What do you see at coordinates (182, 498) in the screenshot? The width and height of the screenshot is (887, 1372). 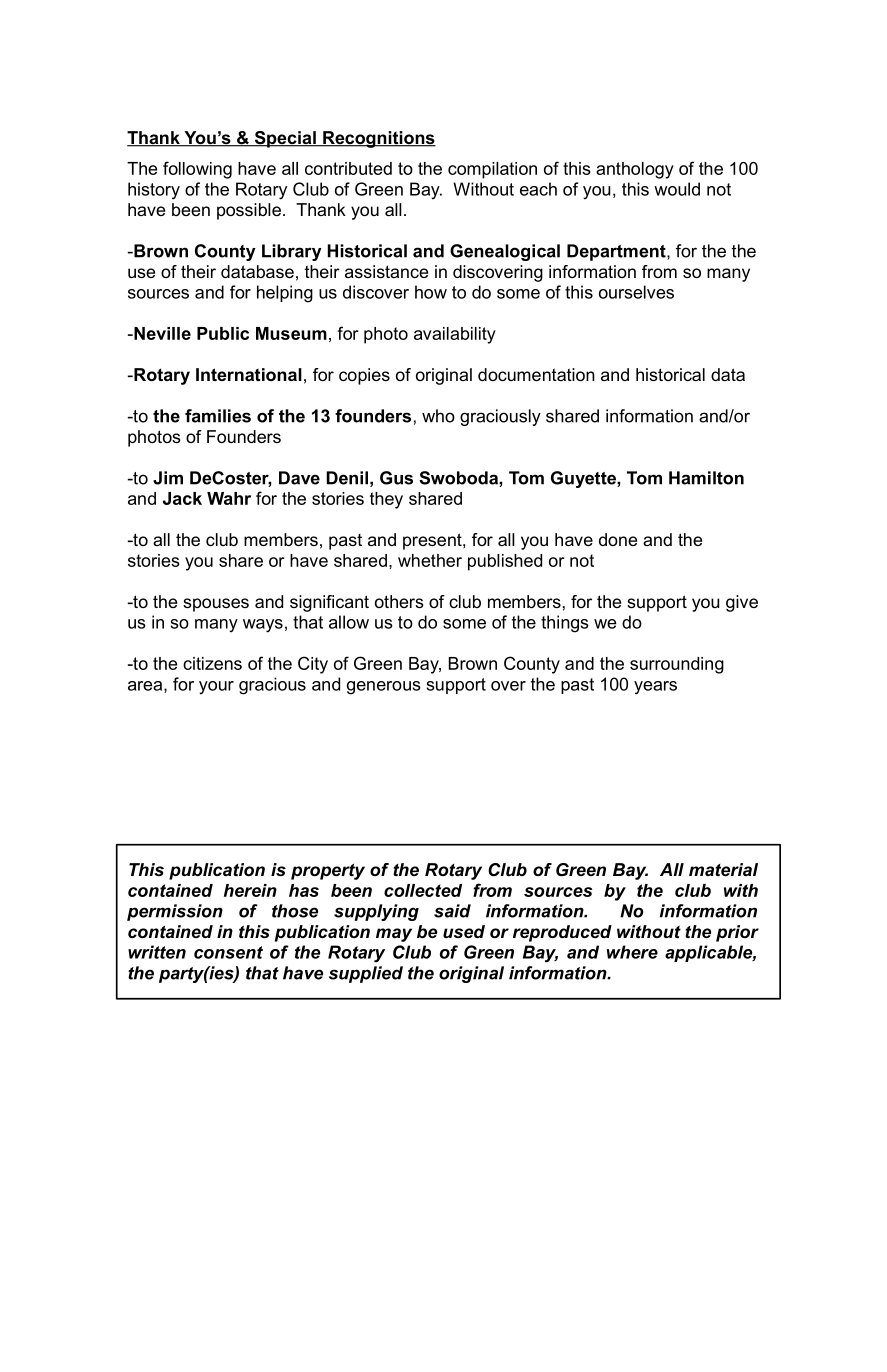 I see `Jack` at bounding box center [182, 498].
